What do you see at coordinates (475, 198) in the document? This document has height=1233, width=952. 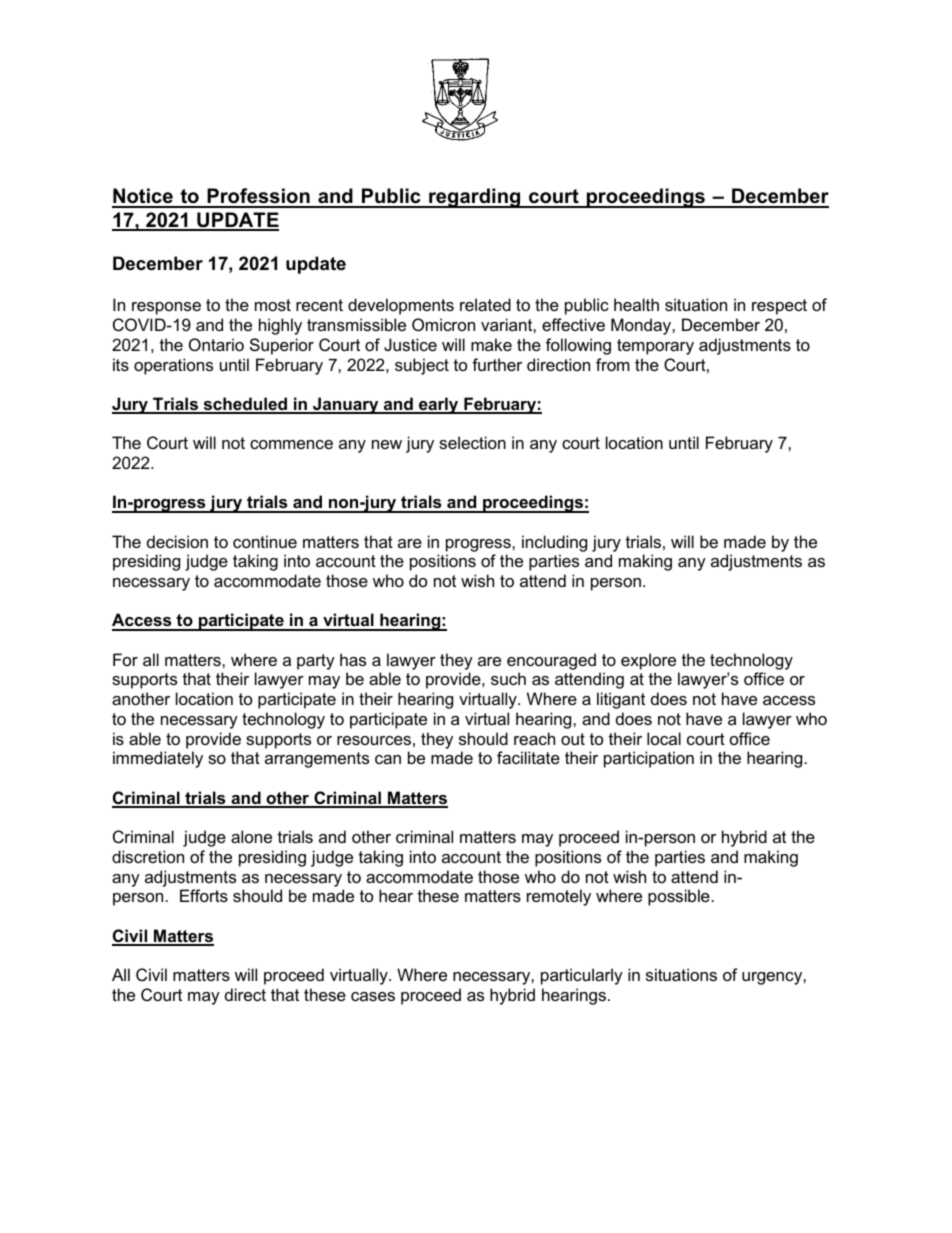 I see `regarding` at bounding box center [475, 198].
